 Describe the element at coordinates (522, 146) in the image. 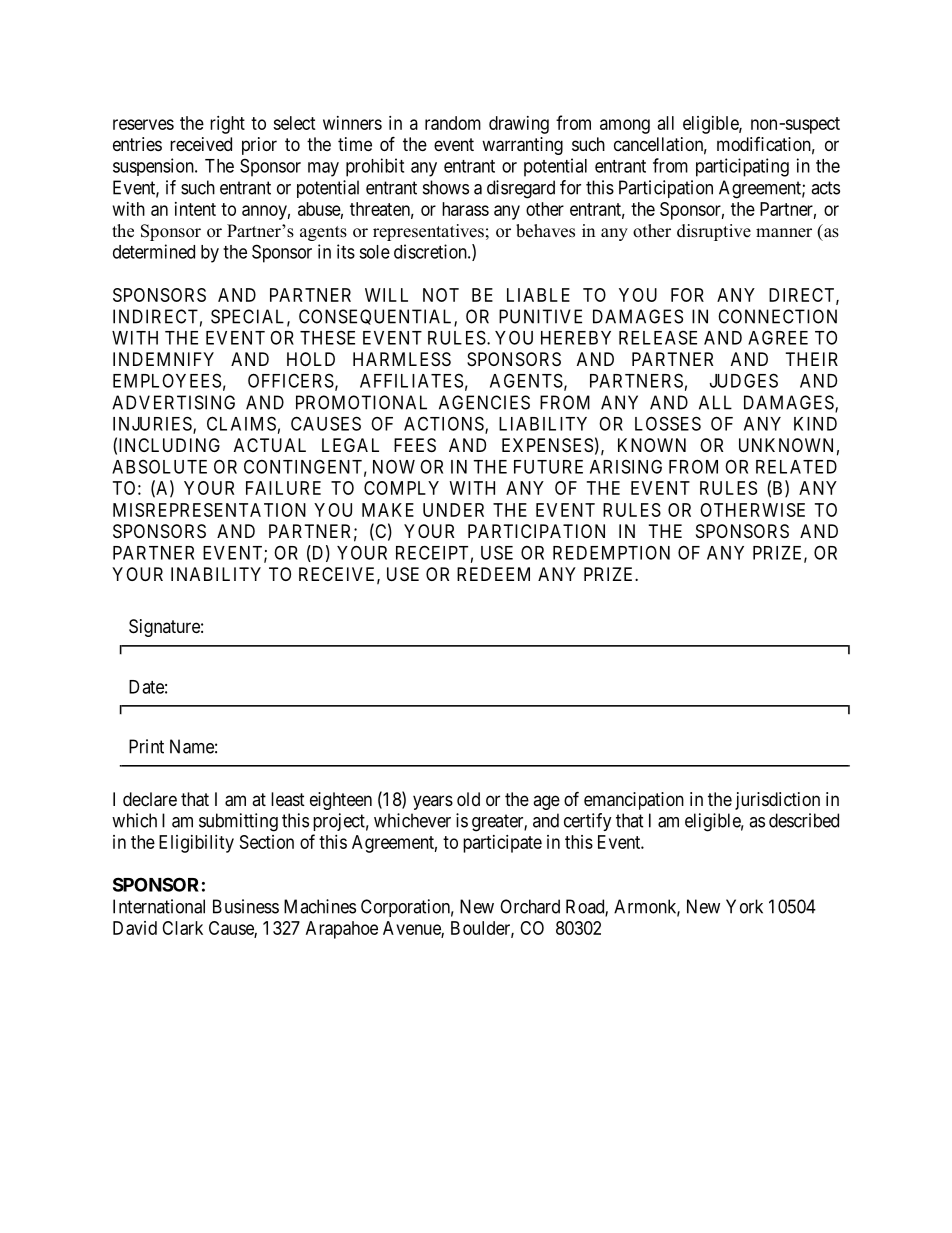

I see `warranting` at that location.
